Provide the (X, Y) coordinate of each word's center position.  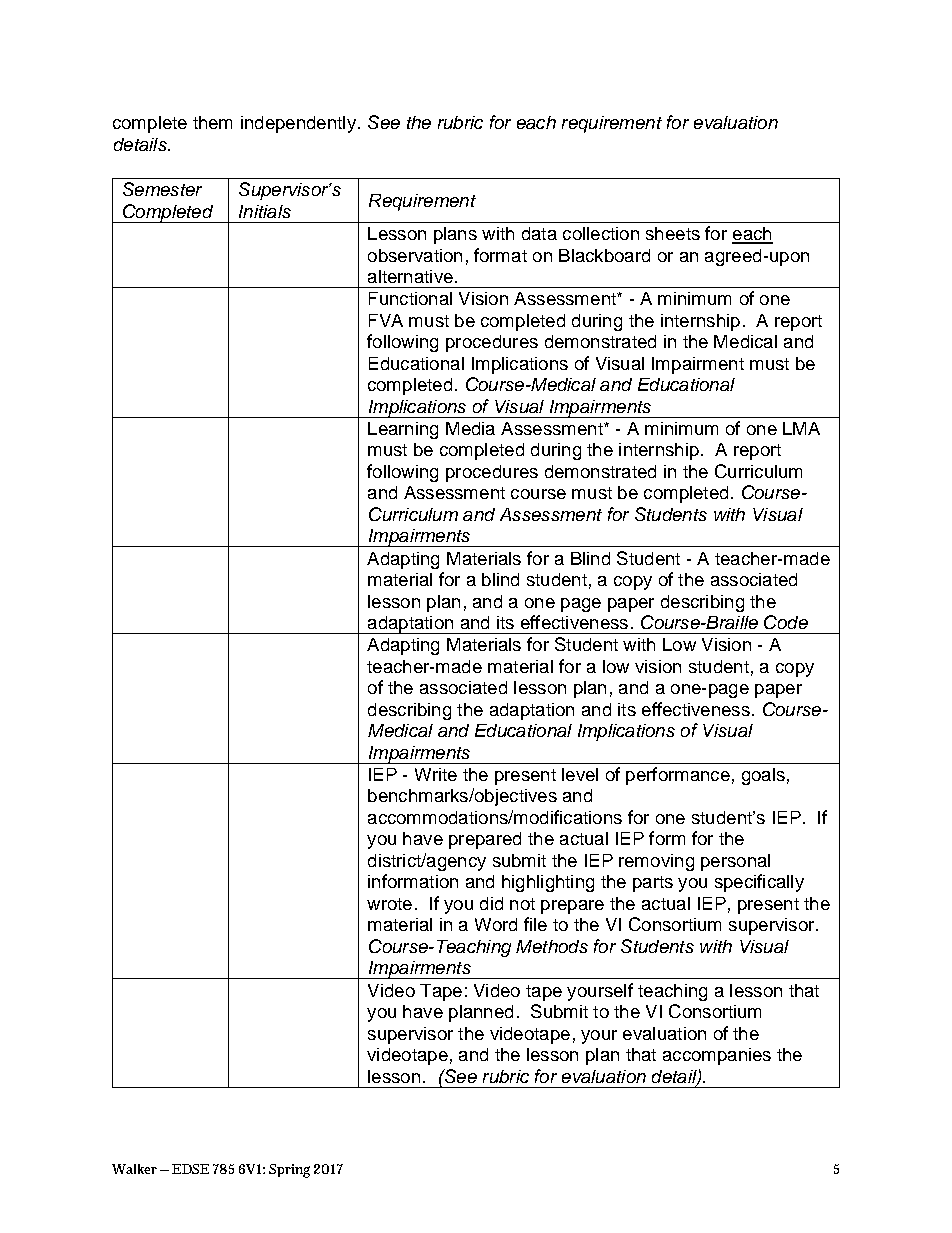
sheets (673, 233)
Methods (552, 946)
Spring (289, 1171)
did (491, 903)
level (580, 774)
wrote (389, 904)
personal (735, 862)
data (539, 233)
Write (436, 774)
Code (786, 622)
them (212, 122)
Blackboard (604, 255)
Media (470, 428)
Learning (403, 430)
